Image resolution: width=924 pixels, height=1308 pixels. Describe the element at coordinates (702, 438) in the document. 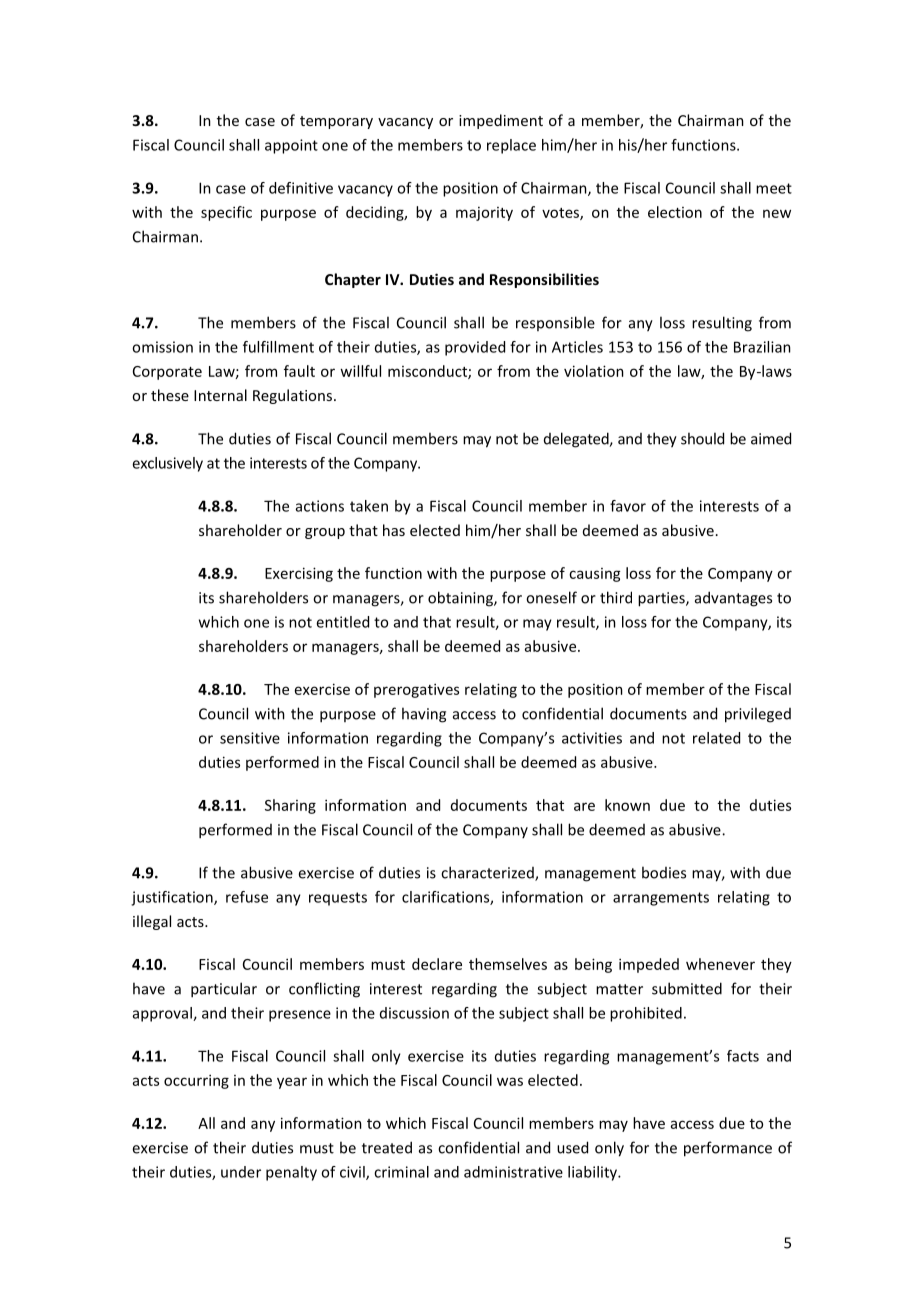

I see `should` at that location.
